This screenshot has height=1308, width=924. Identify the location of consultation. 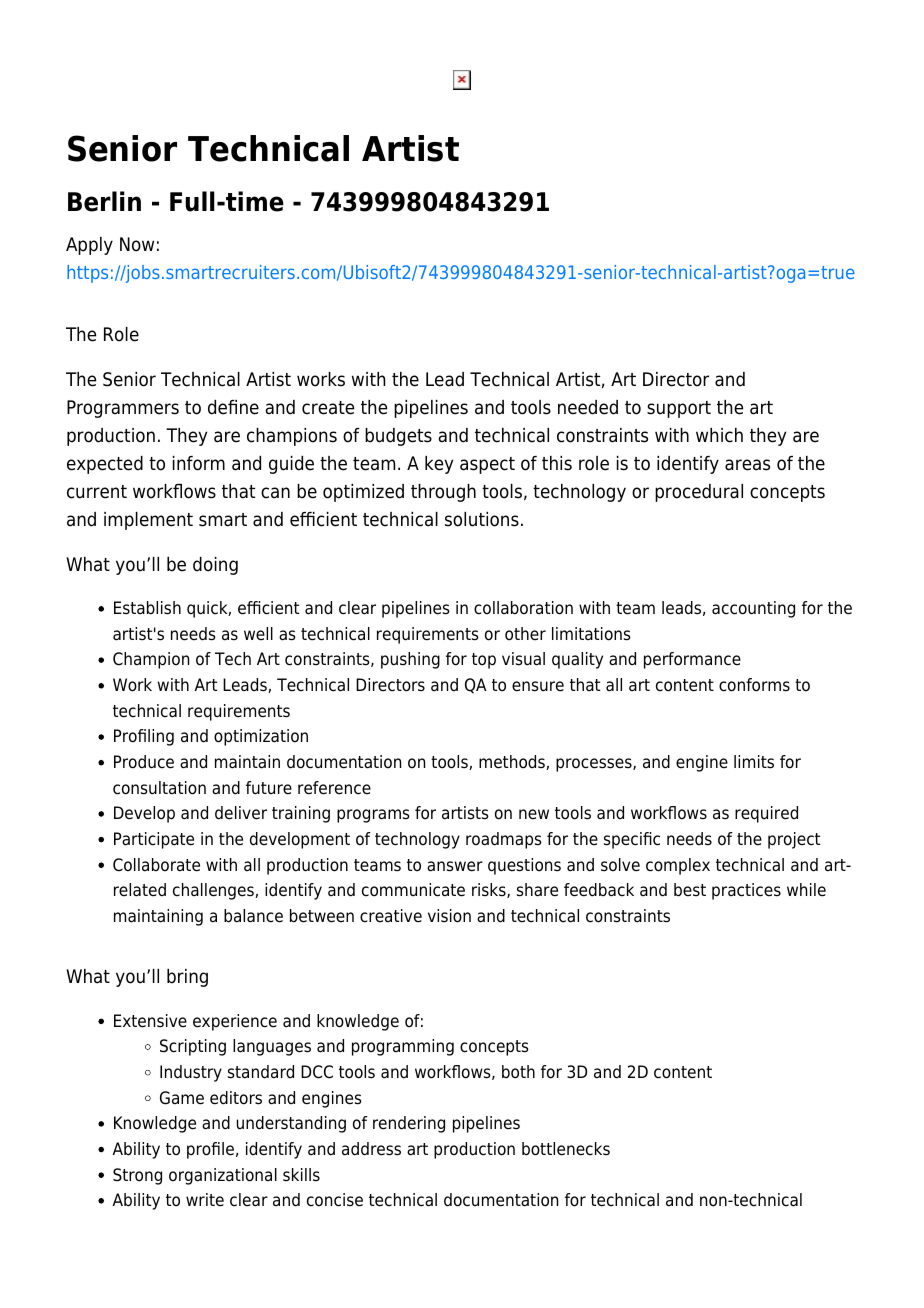
(159, 788).
